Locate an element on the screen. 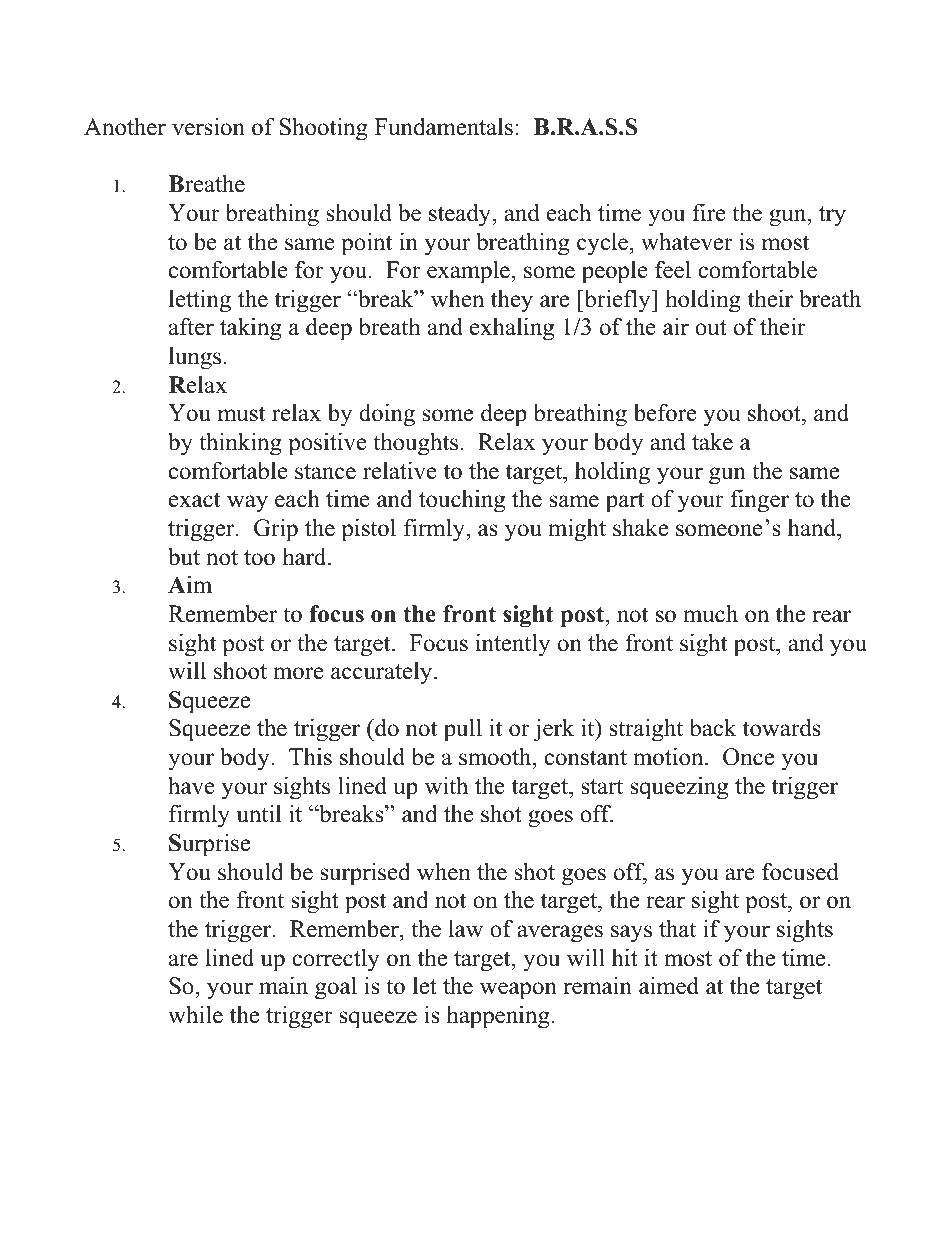  aimed is located at coordinates (669, 985).
